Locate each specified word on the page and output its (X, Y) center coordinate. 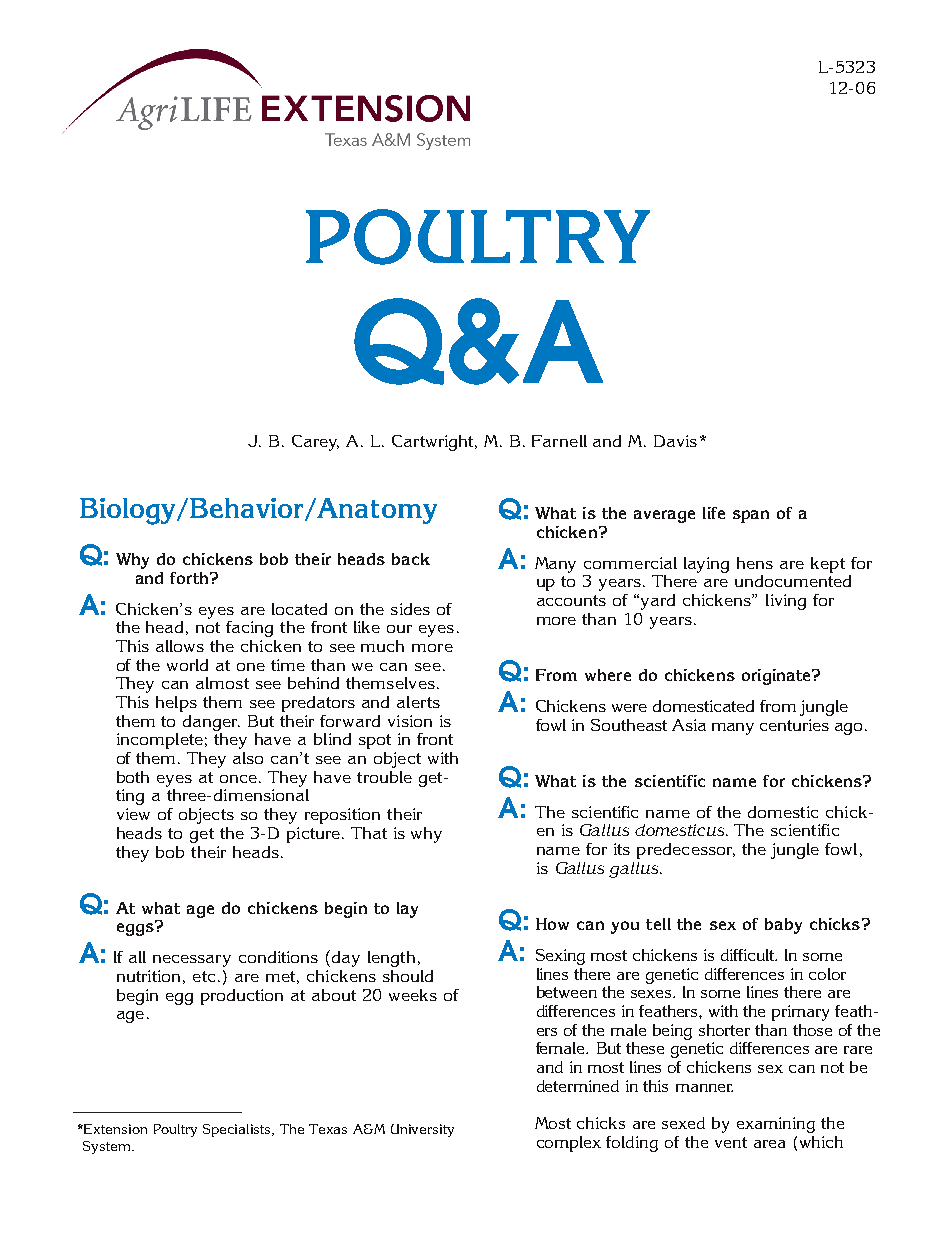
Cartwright (434, 443)
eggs (136, 928)
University (422, 1130)
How (552, 924)
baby (783, 926)
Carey (315, 443)
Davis (675, 441)
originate (777, 677)
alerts (418, 702)
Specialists (238, 1130)
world (187, 665)
